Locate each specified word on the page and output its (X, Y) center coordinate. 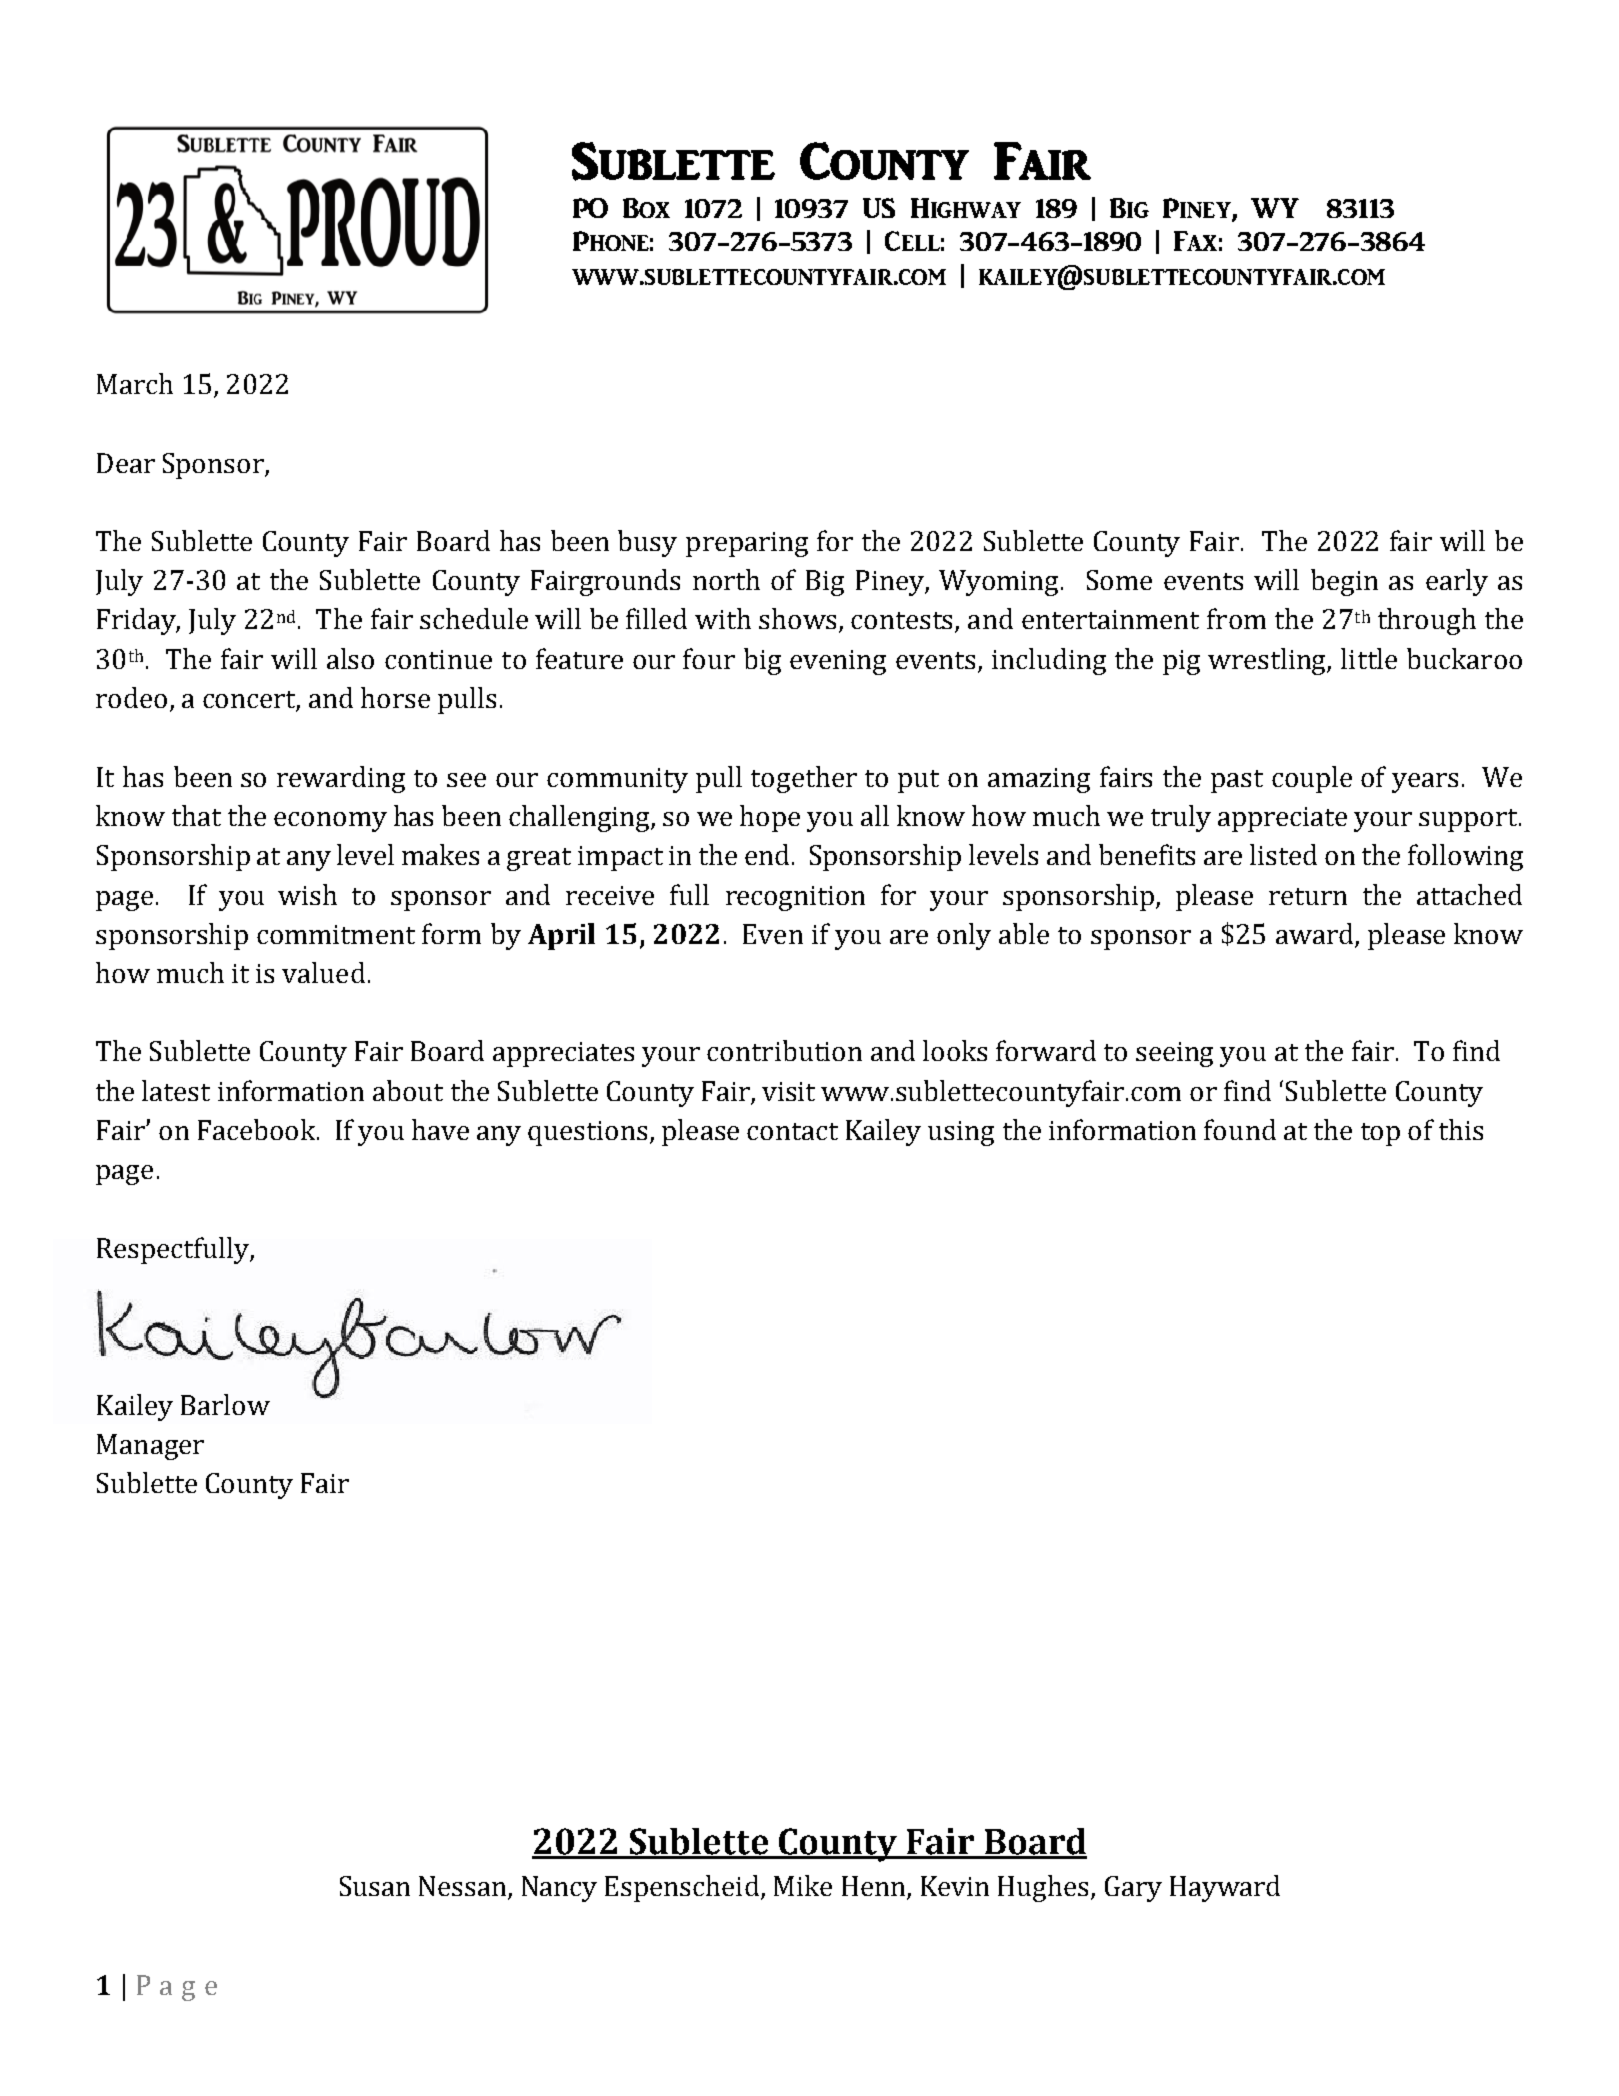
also (350, 658)
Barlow (225, 1404)
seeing (1174, 1054)
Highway (966, 208)
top (1380, 1134)
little (1369, 658)
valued (323, 972)
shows (797, 618)
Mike (803, 1885)
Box (646, 208)
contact (792, 1131)
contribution (784, 1050)
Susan (375, 1886)
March (135, 383)
